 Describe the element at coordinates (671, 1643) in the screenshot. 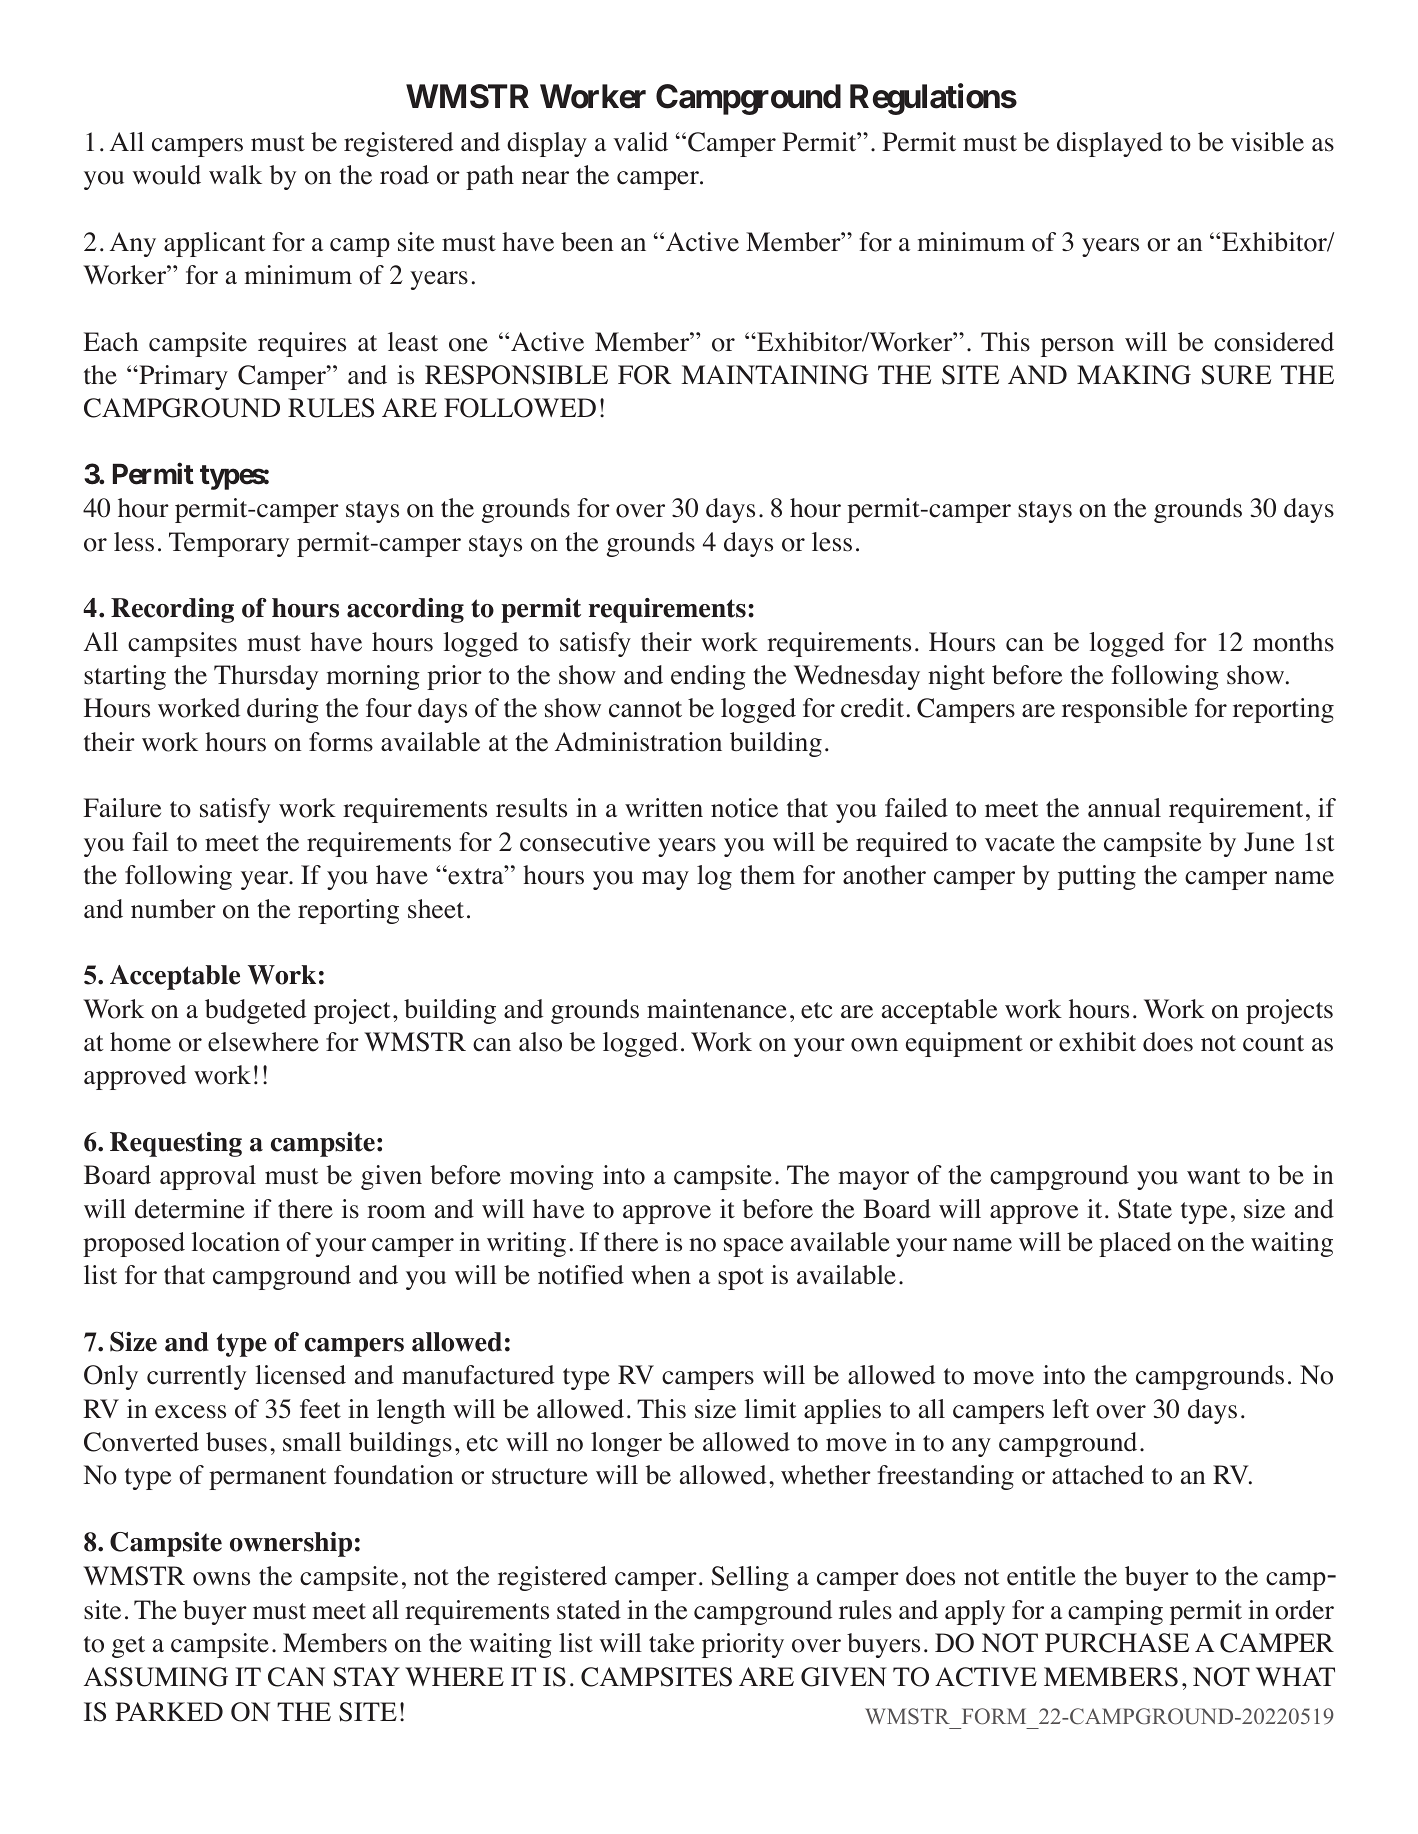

I see `take` at that location.
